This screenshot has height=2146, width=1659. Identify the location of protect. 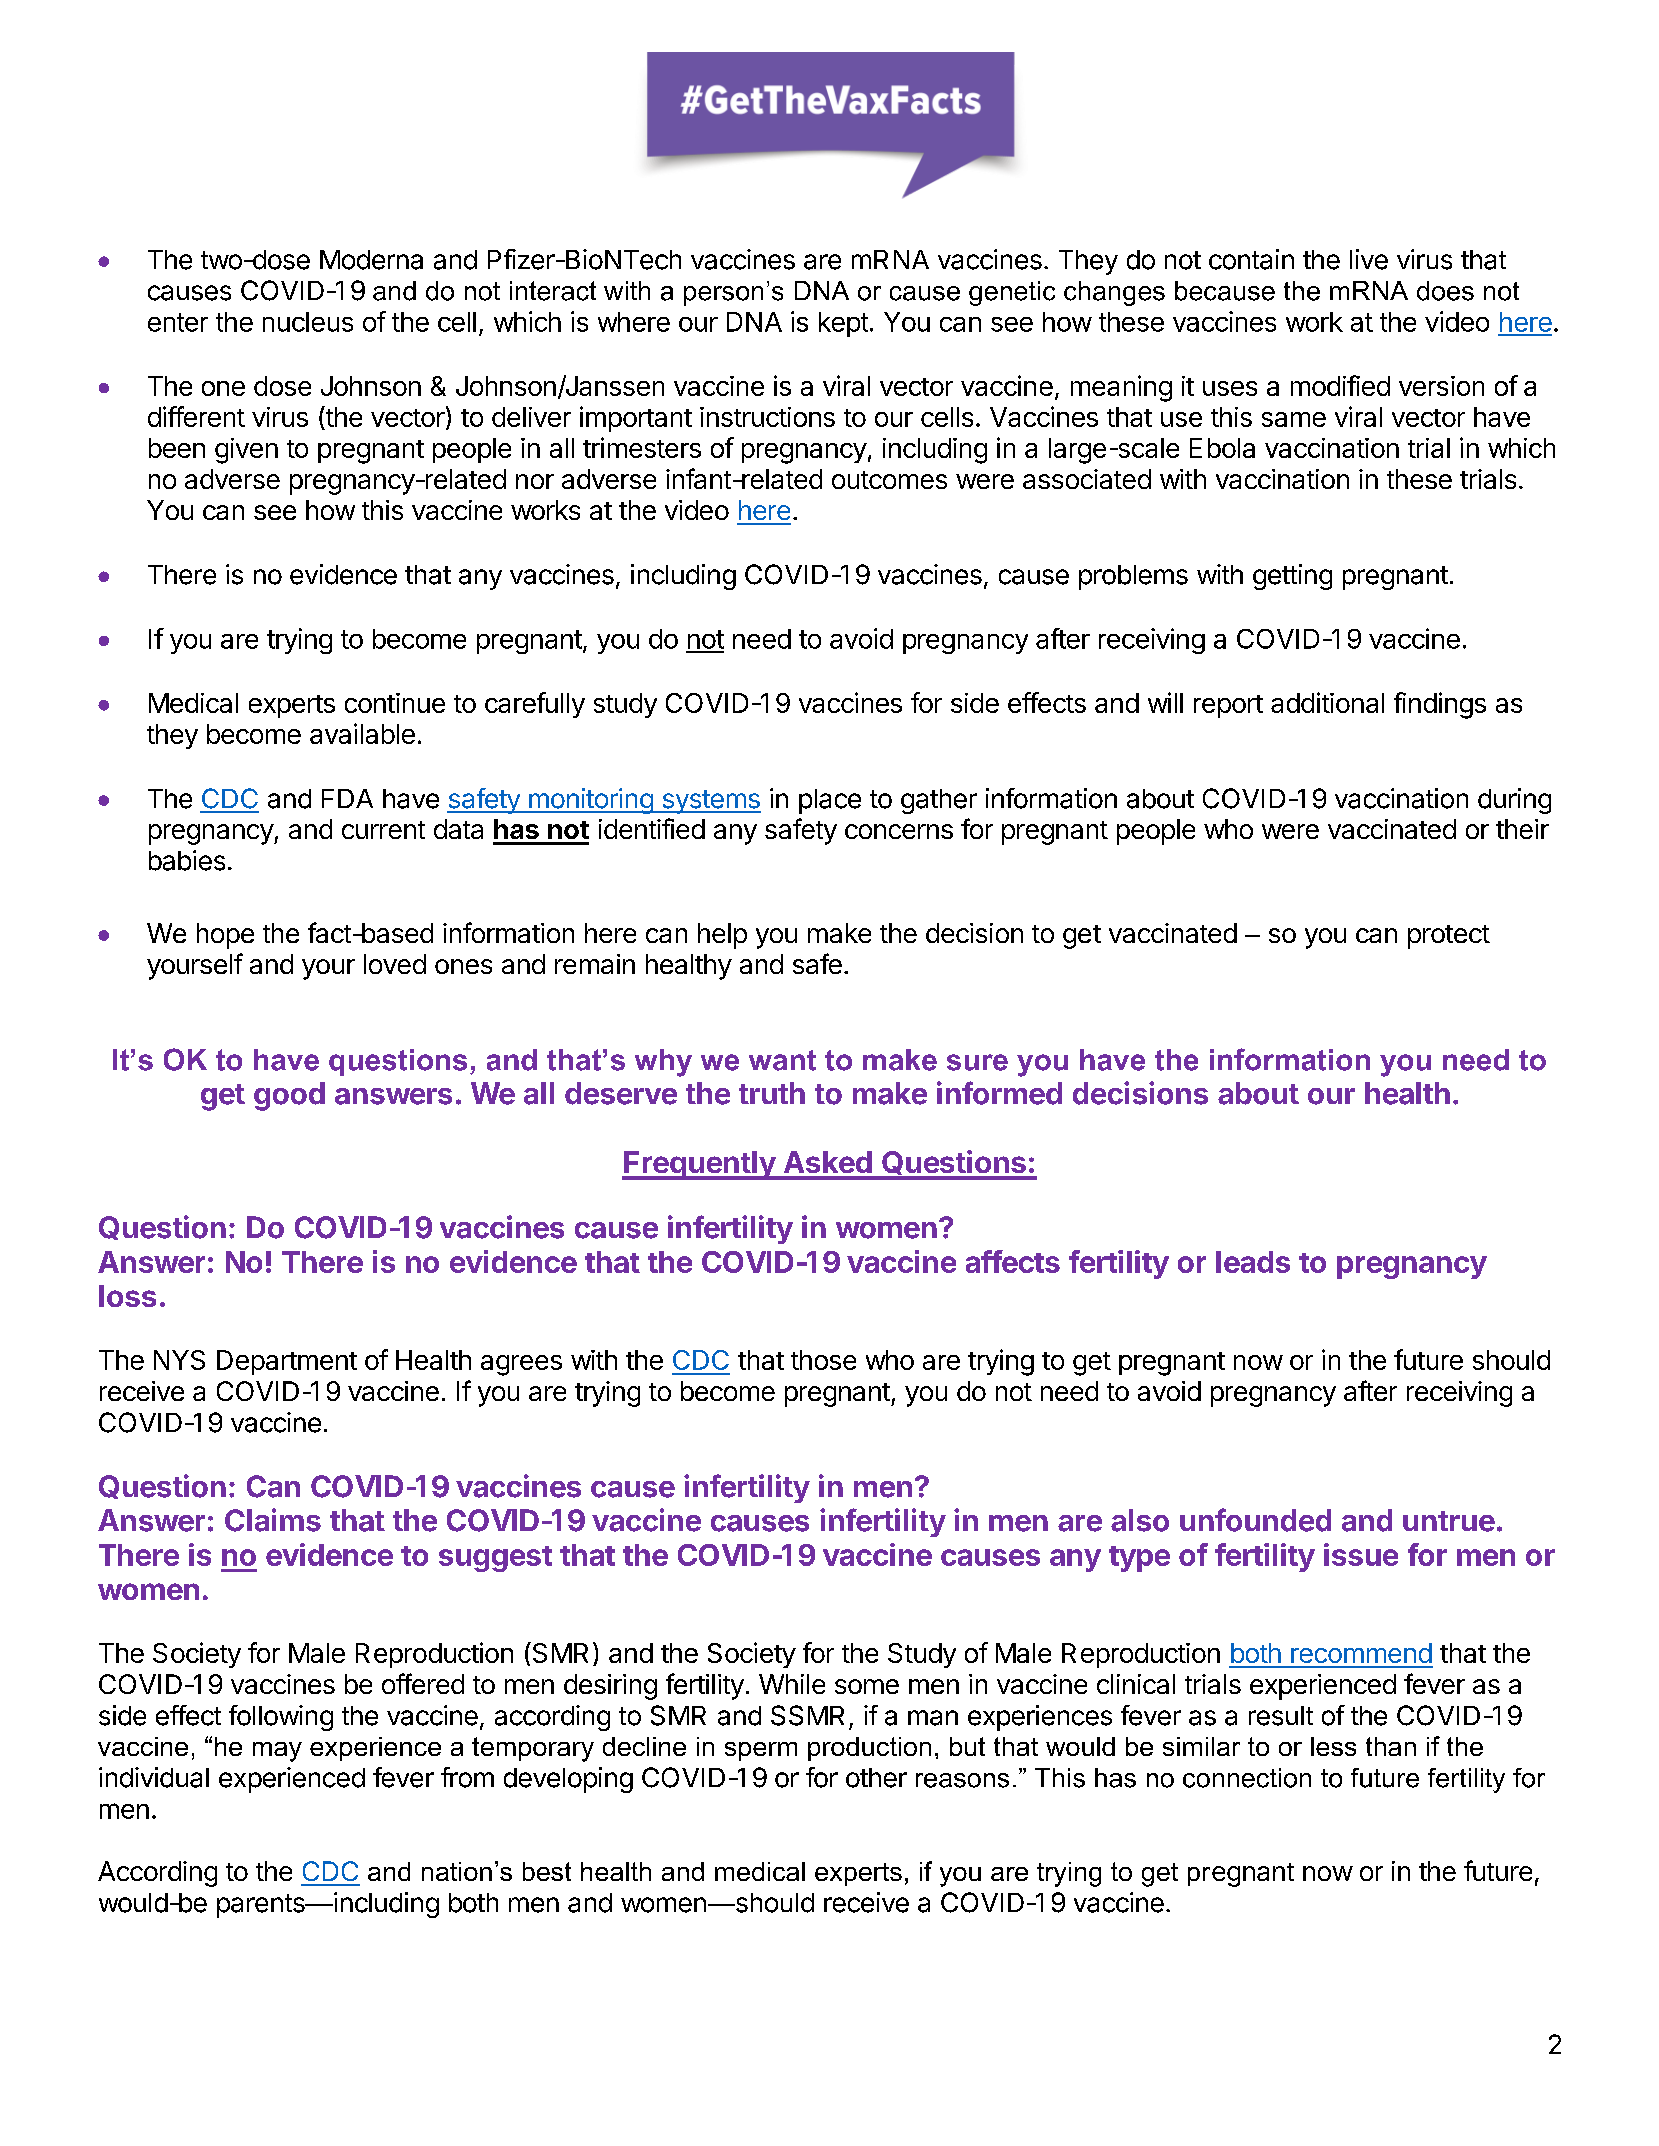
(1449, 937).
